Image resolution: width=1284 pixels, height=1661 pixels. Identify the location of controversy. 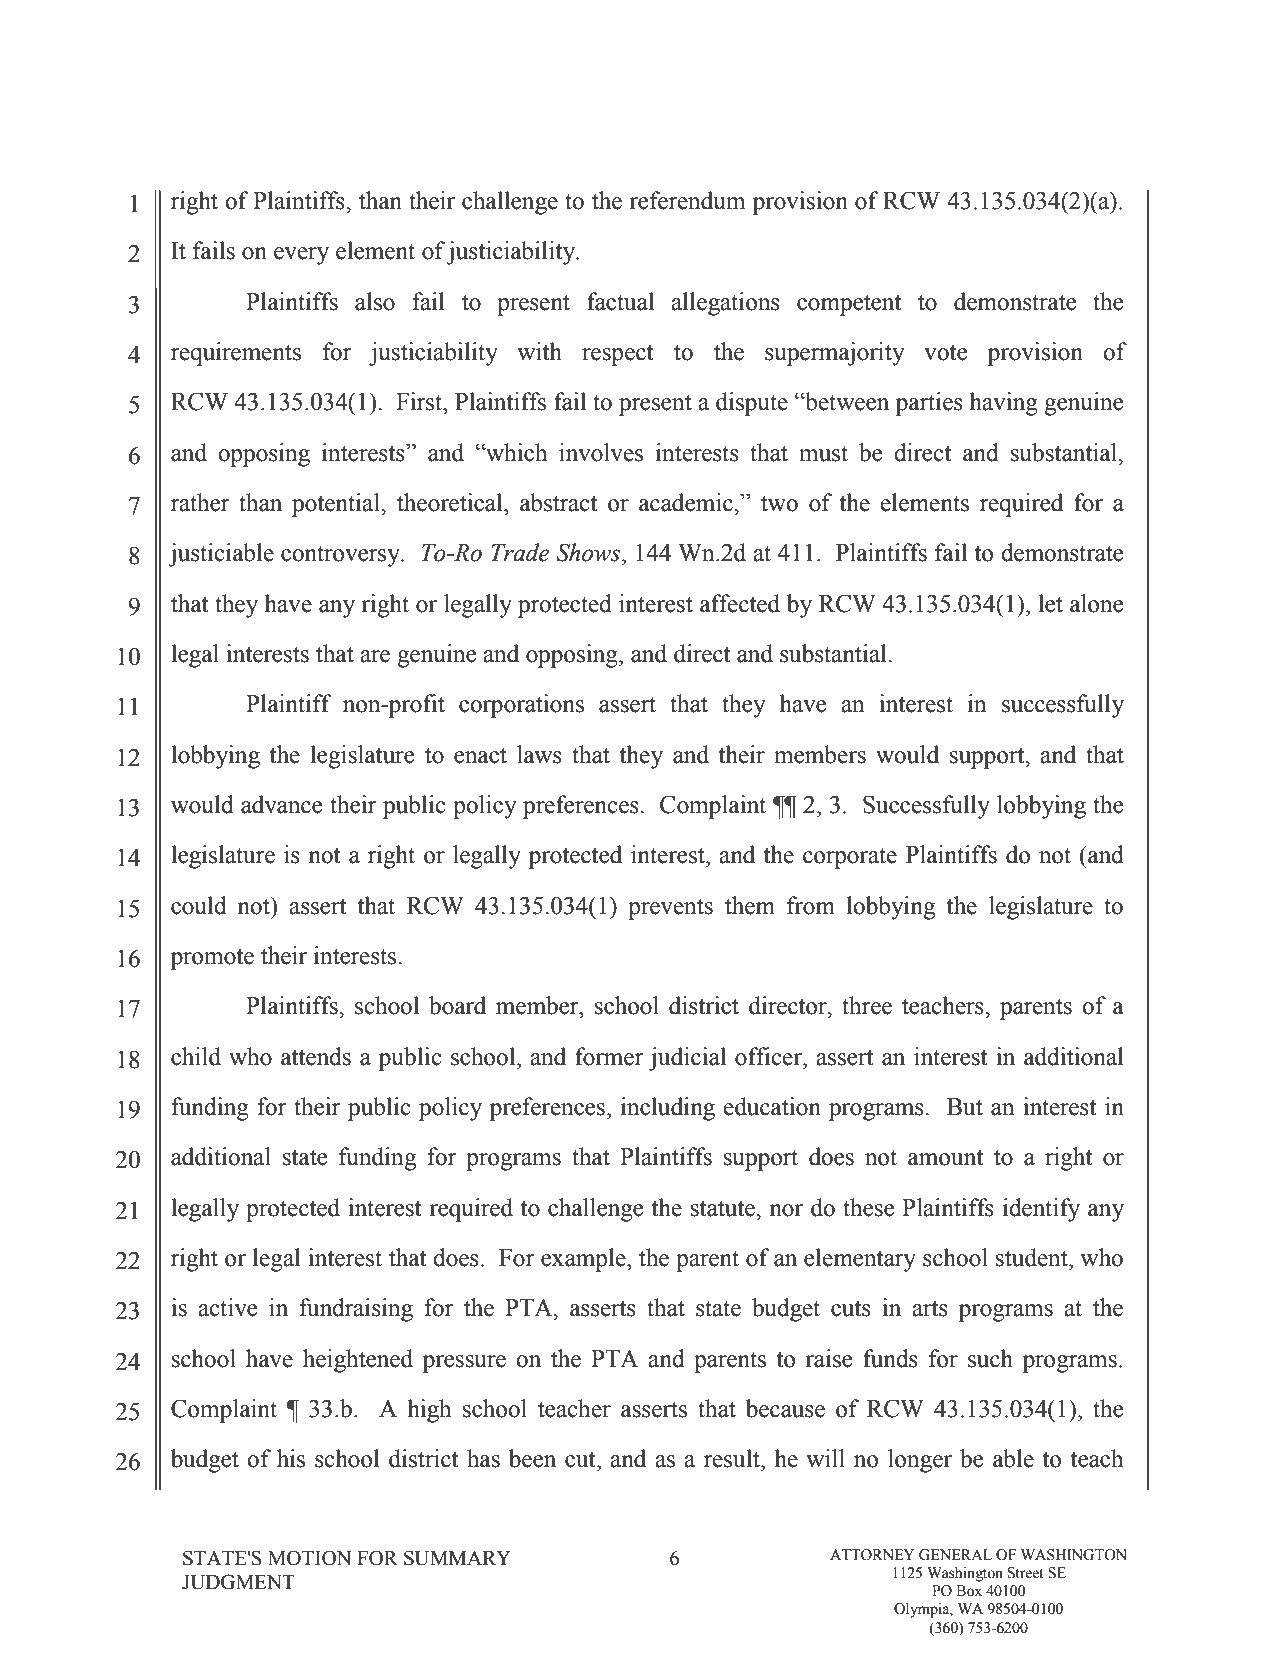
(341, 556).
